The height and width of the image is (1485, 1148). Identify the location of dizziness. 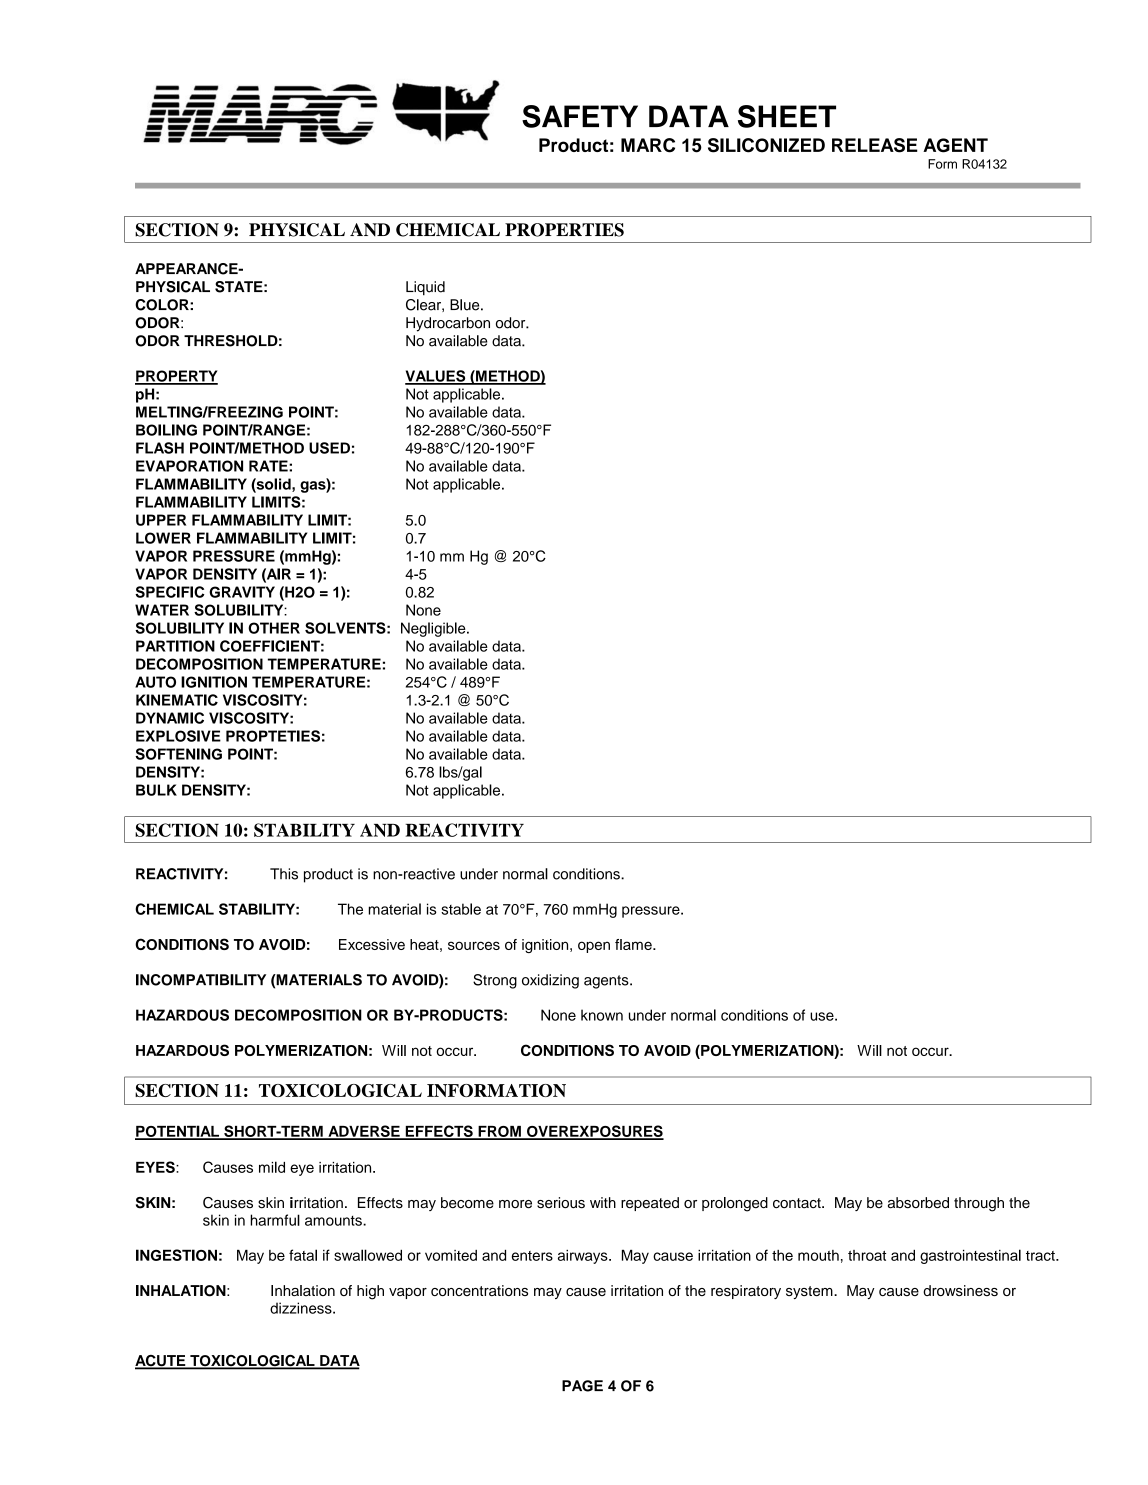
(302, 1308).
